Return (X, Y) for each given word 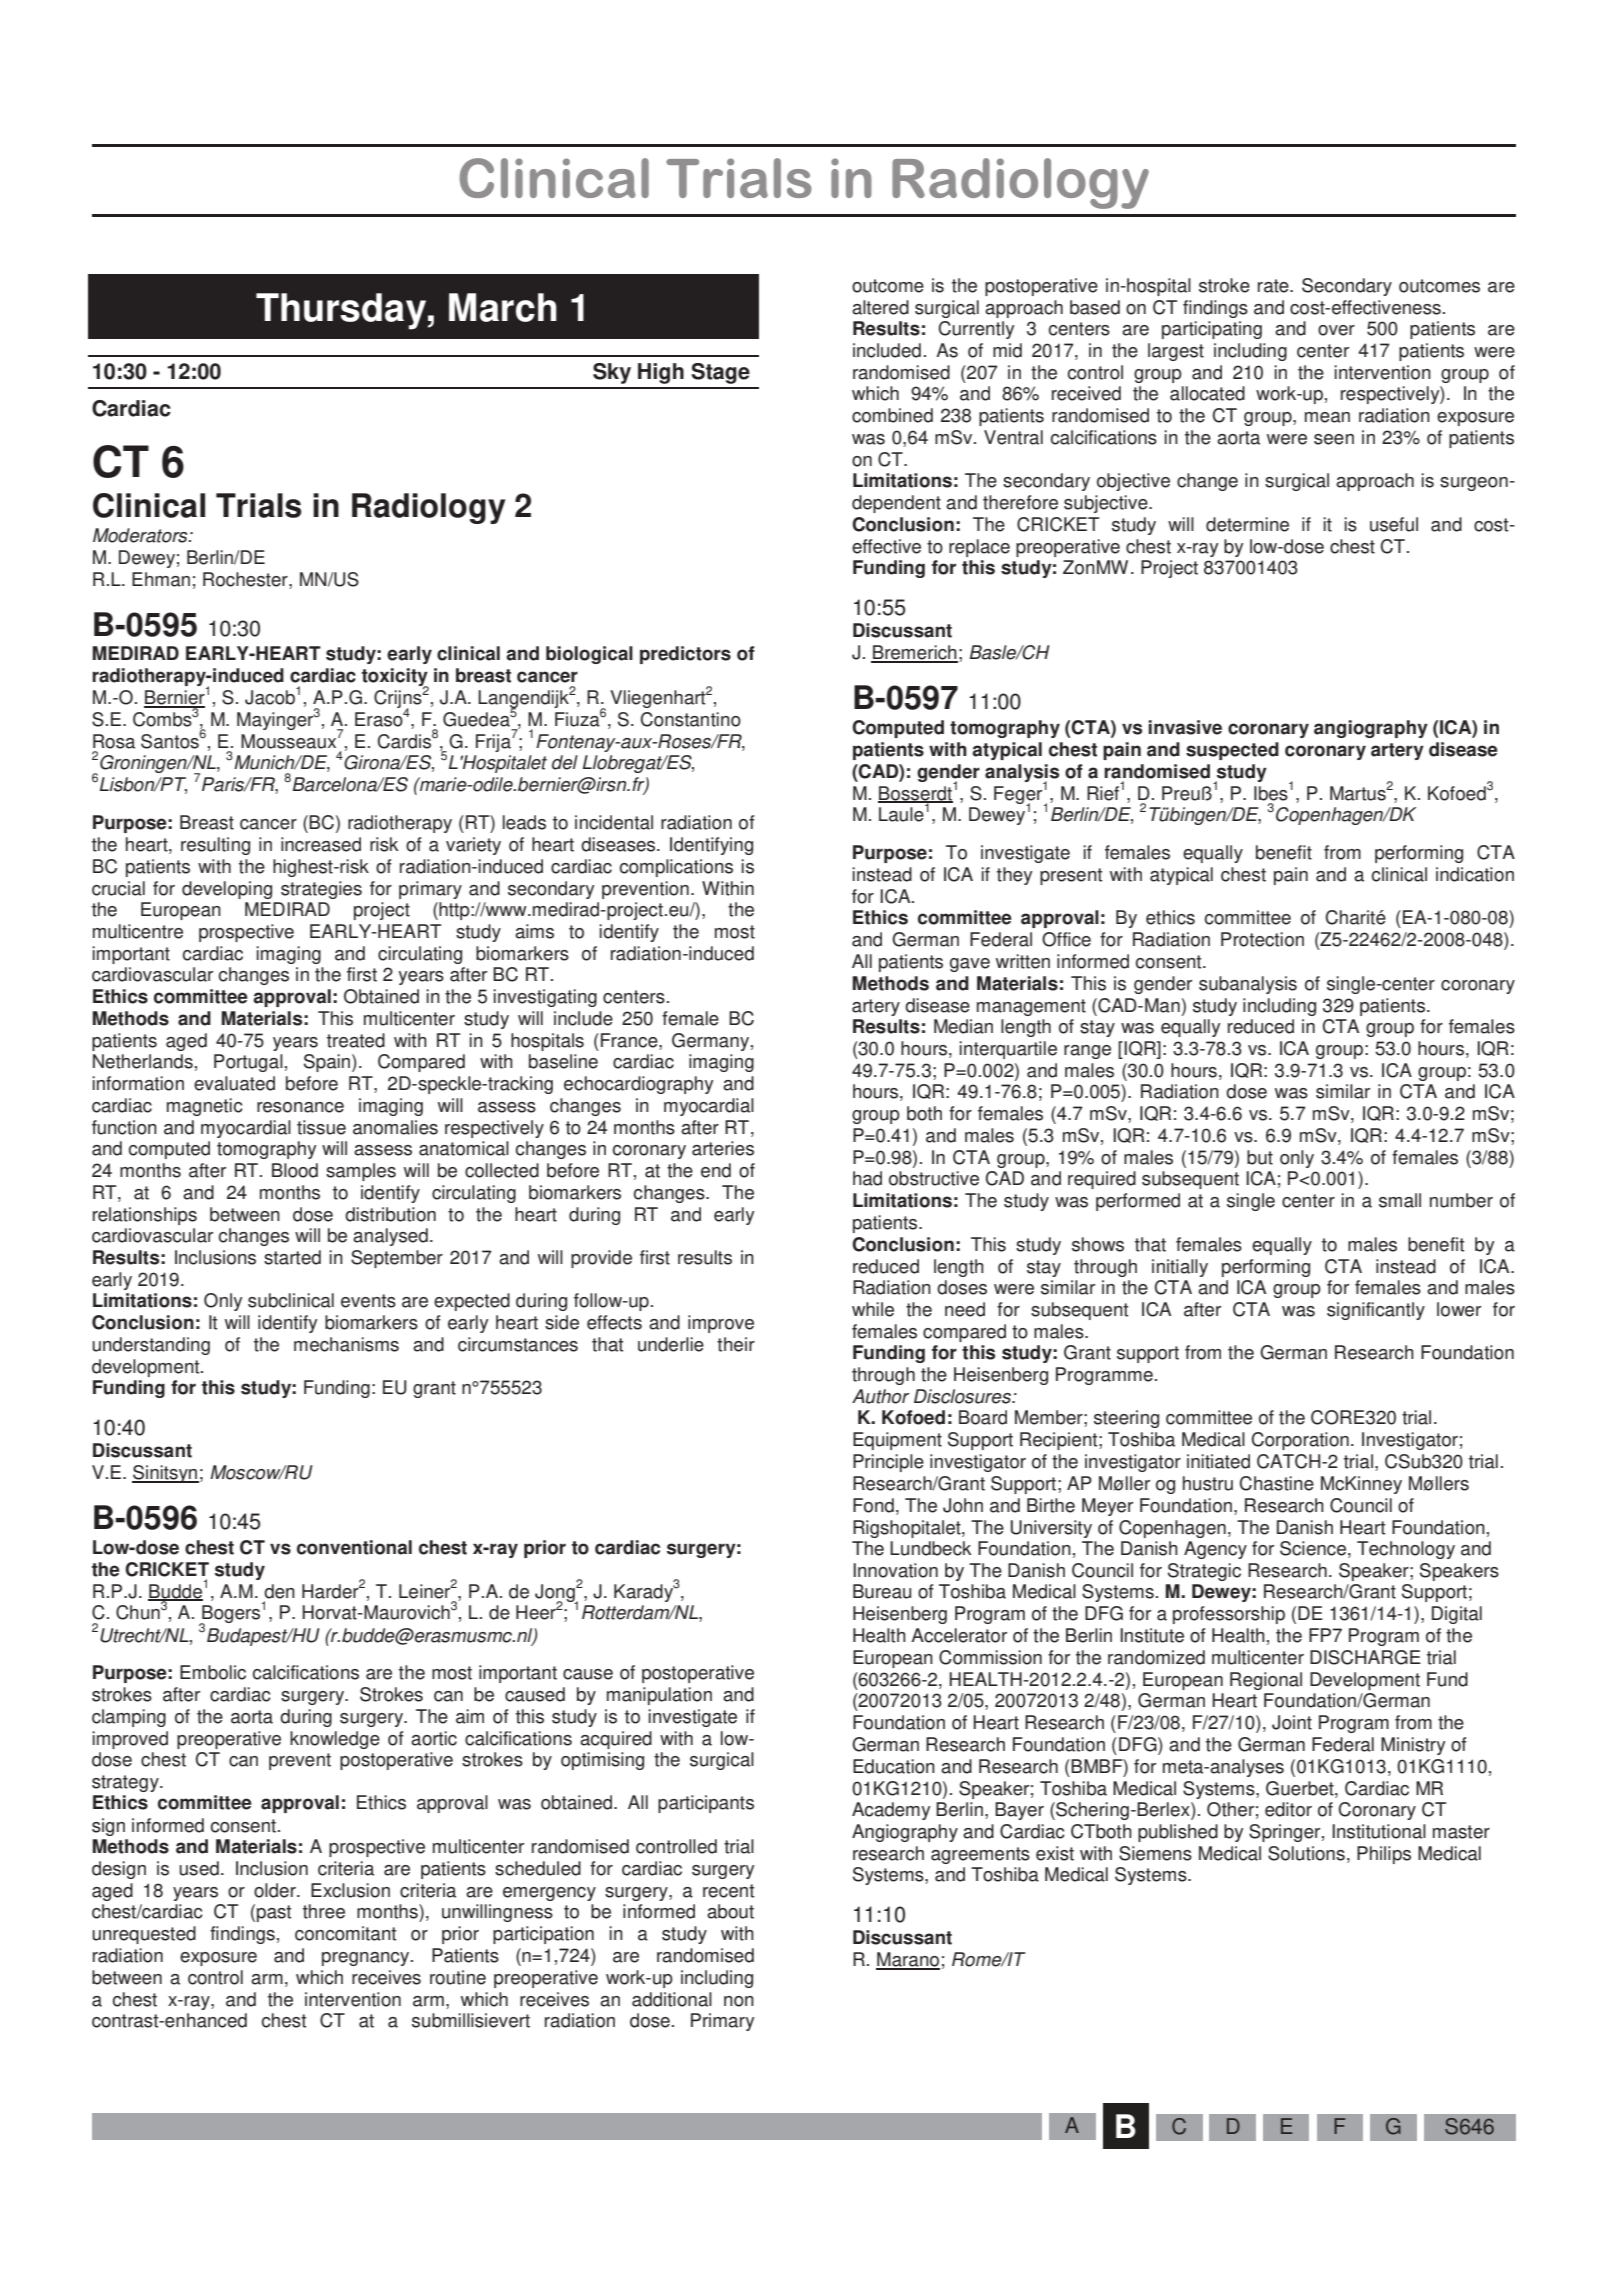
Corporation (1300, 1441)
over (1336, 330)
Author (880, 1396)
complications (676, 868)
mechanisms (346, 1344)
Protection (1262, 939)
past (274, 1913)
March (503, 307)
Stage (720, 373)
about (730, 1911)
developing (227, 890)
